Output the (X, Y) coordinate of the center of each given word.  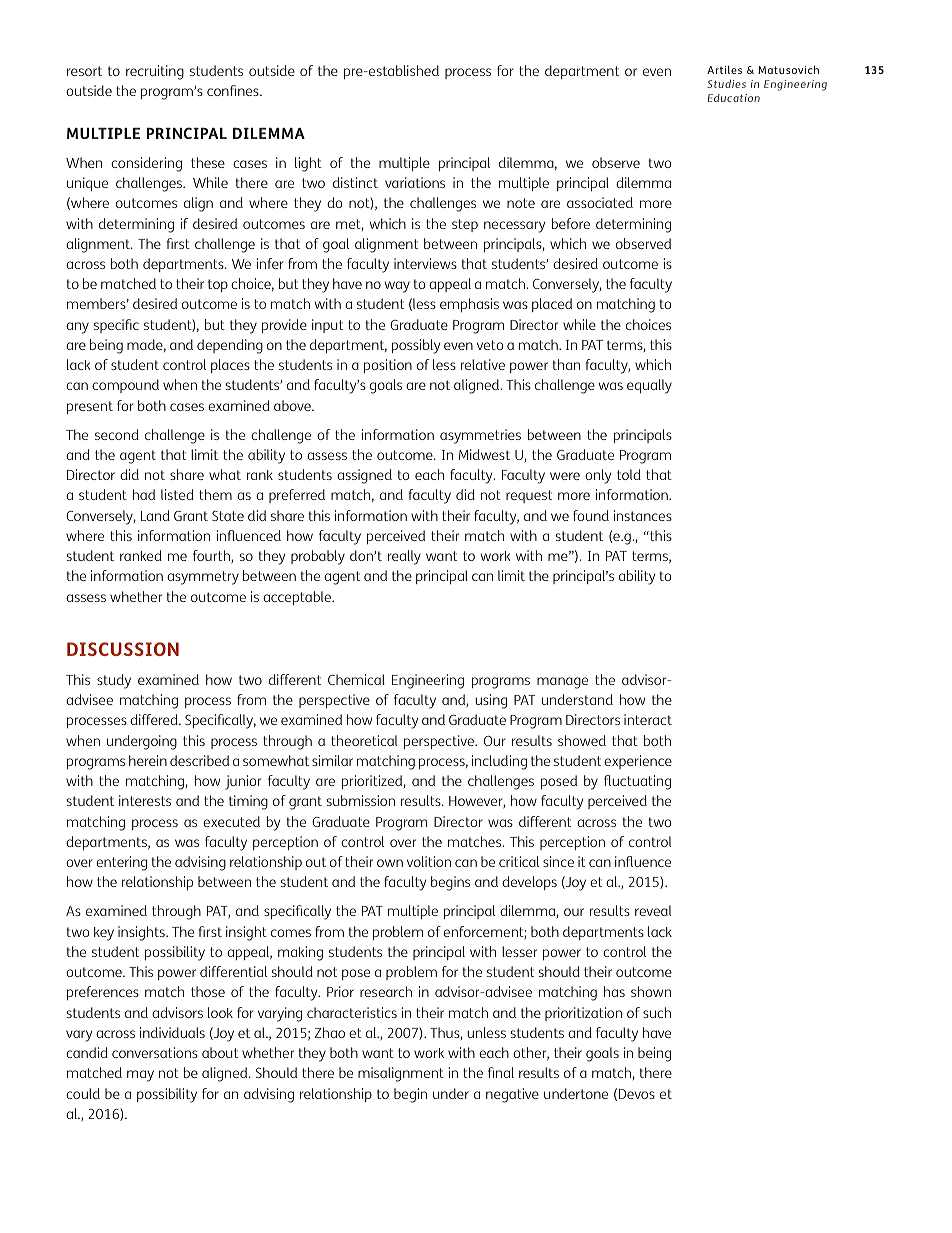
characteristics (352, 1012)
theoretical (364, 740)
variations (415, 182)
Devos (637, 1094)
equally (649, 386)
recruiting (155, 72)
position (388, 366)
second (117, 434)
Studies (726, 84)
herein (148, 760)
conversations (155, 1052)
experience (638, 762)
